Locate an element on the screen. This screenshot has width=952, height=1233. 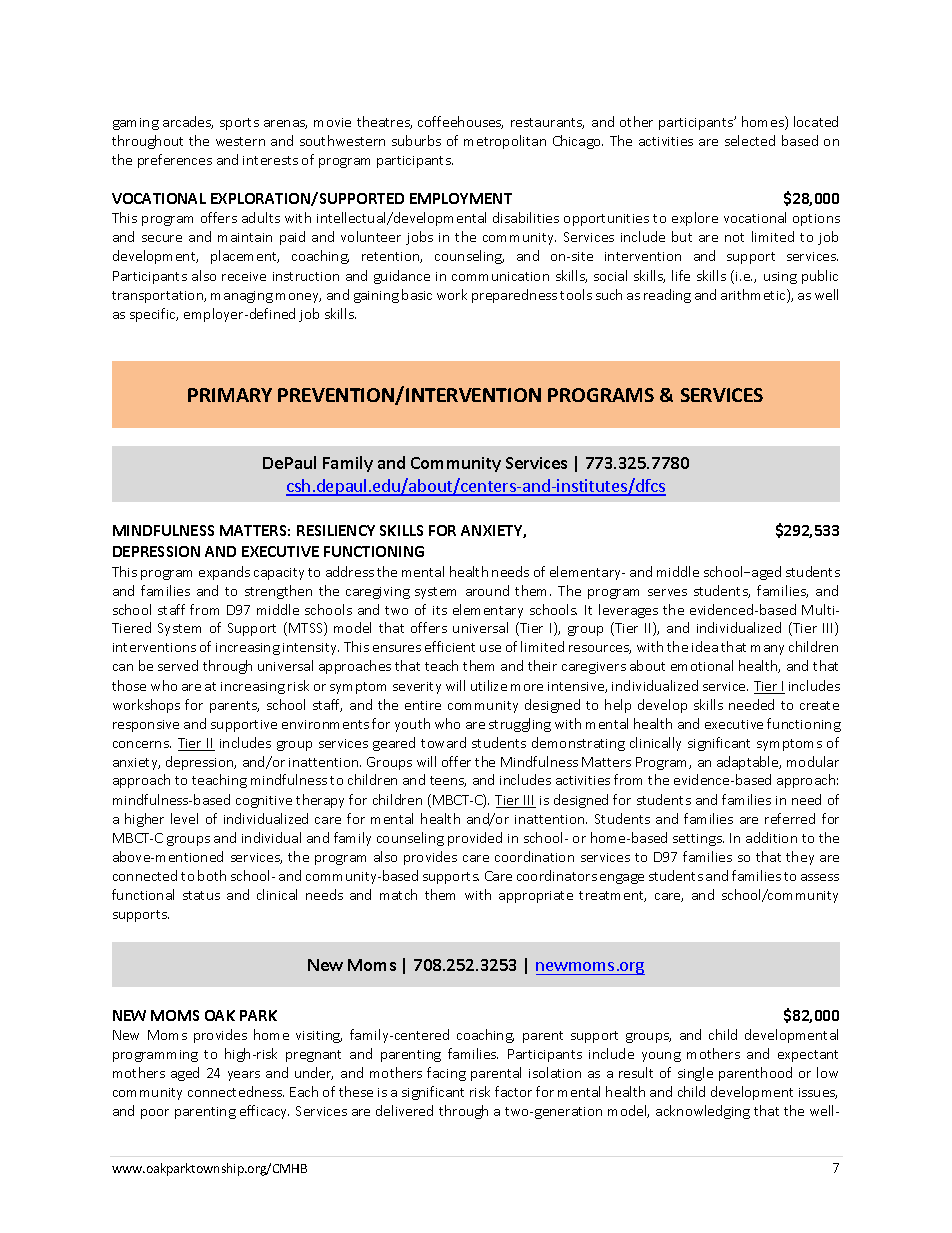
expands is located at coordinates (224, 573).
